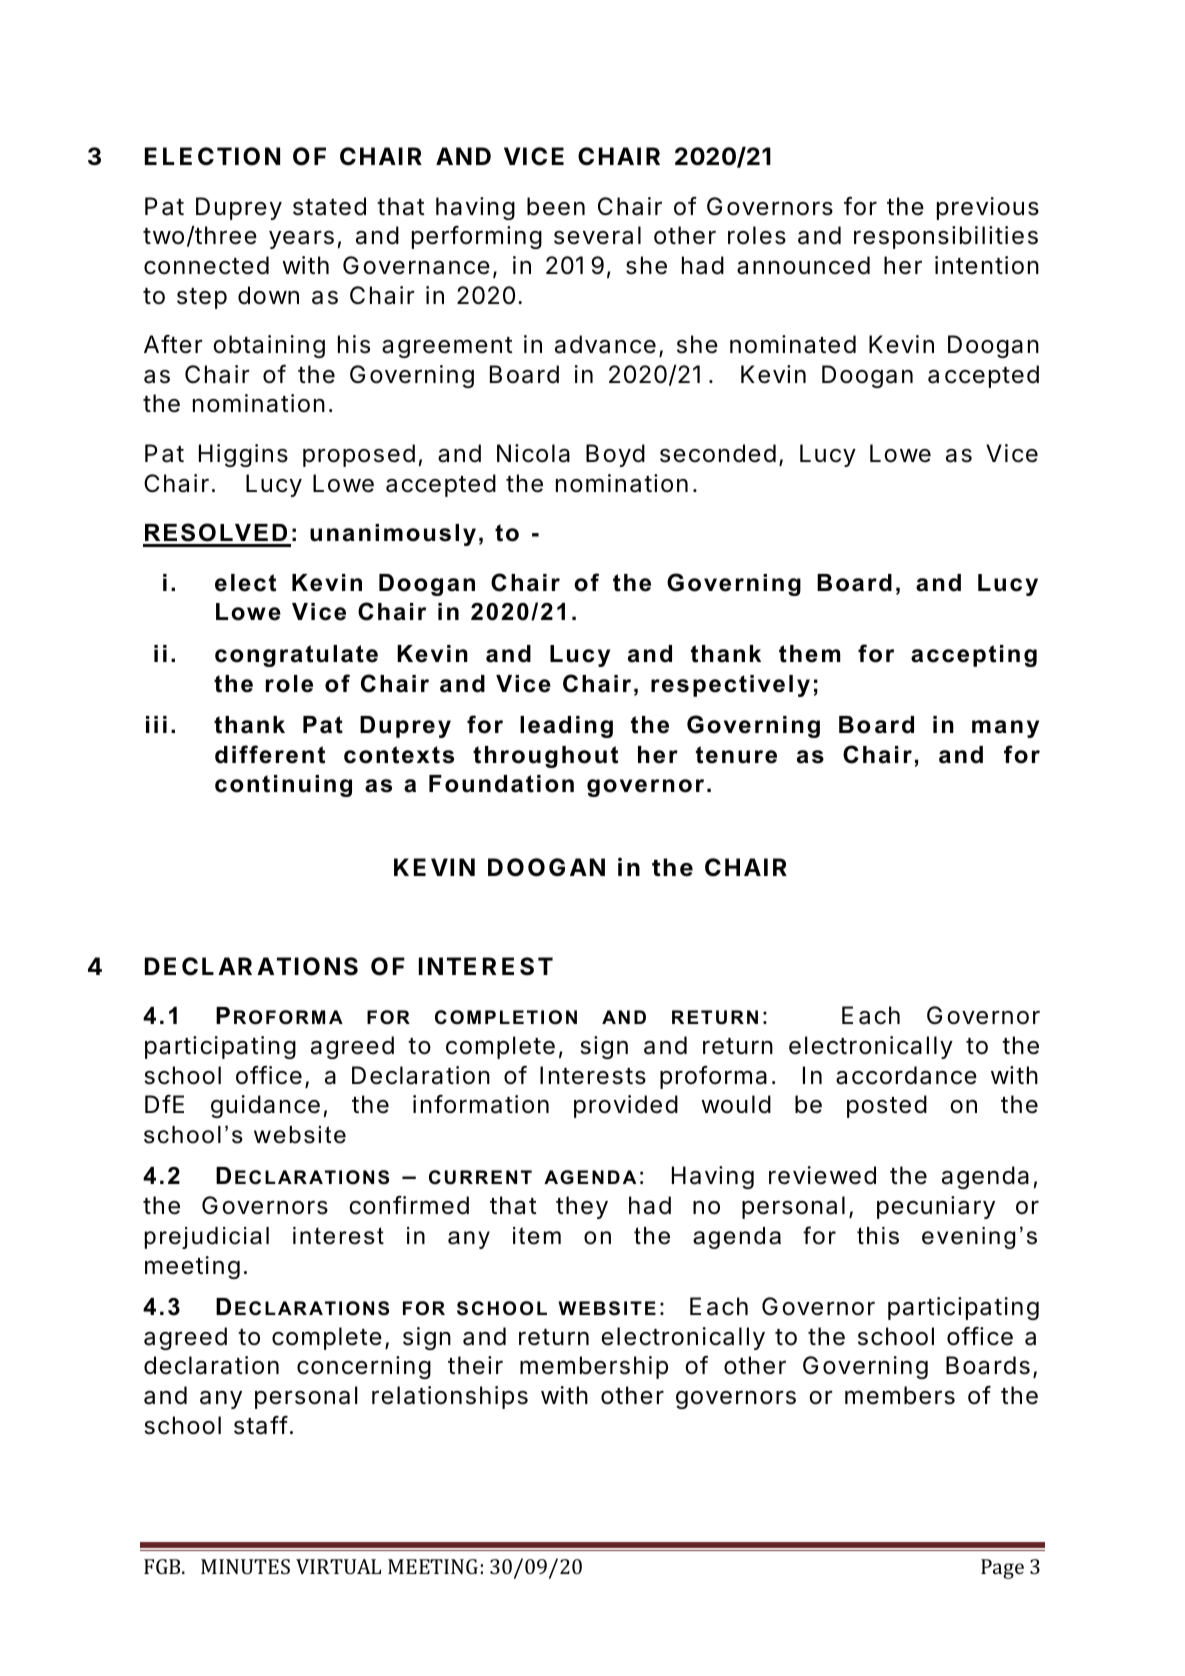 The width and height of the page is (1185, 1676). I want to click on congratulate, so click(296, 656).
